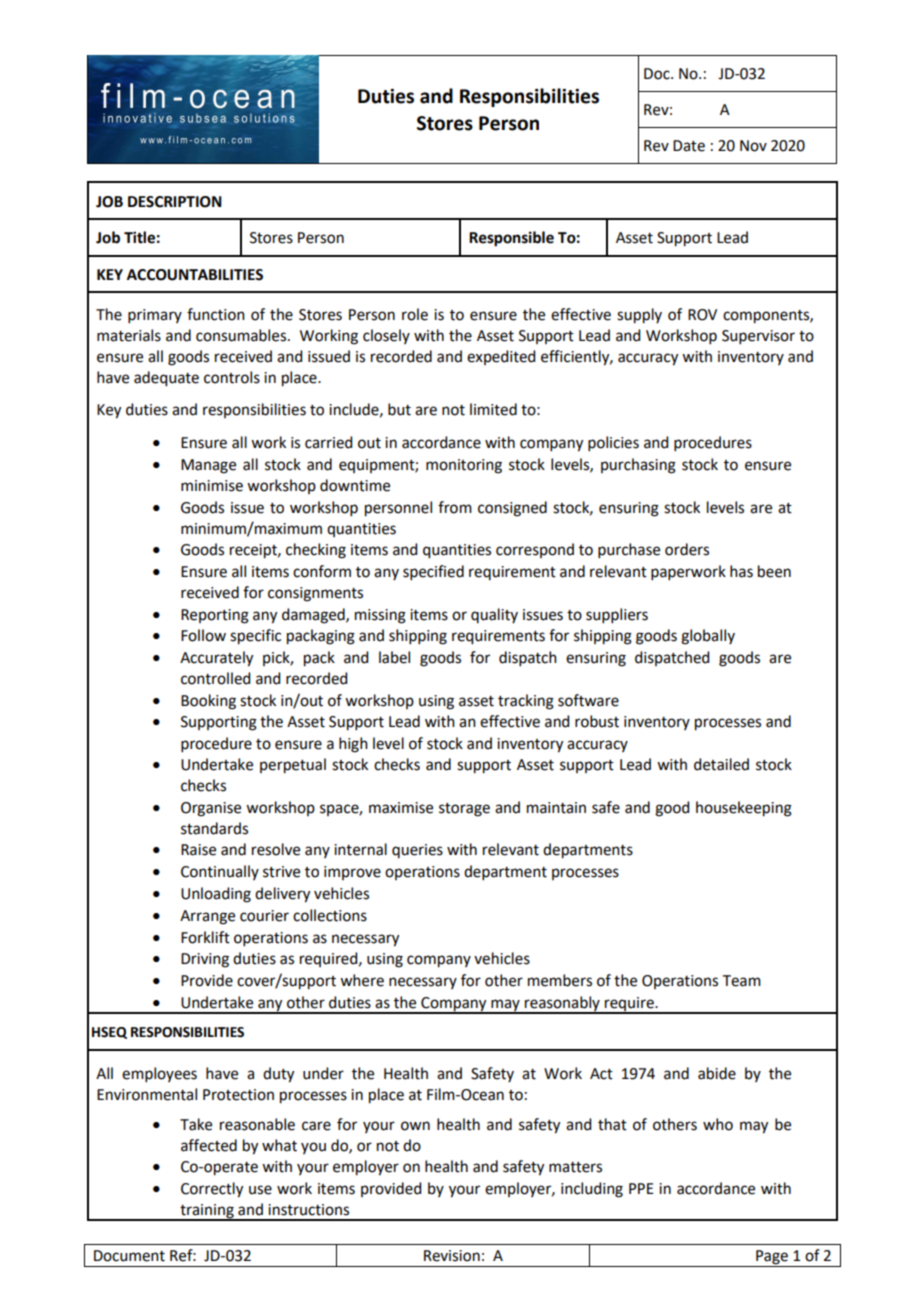 The height and width of the document is (1308, 924). What do you see at coordinates (175, 202) in the document?
I see `DESCRIPTION` at bounding box center [175, 202].
